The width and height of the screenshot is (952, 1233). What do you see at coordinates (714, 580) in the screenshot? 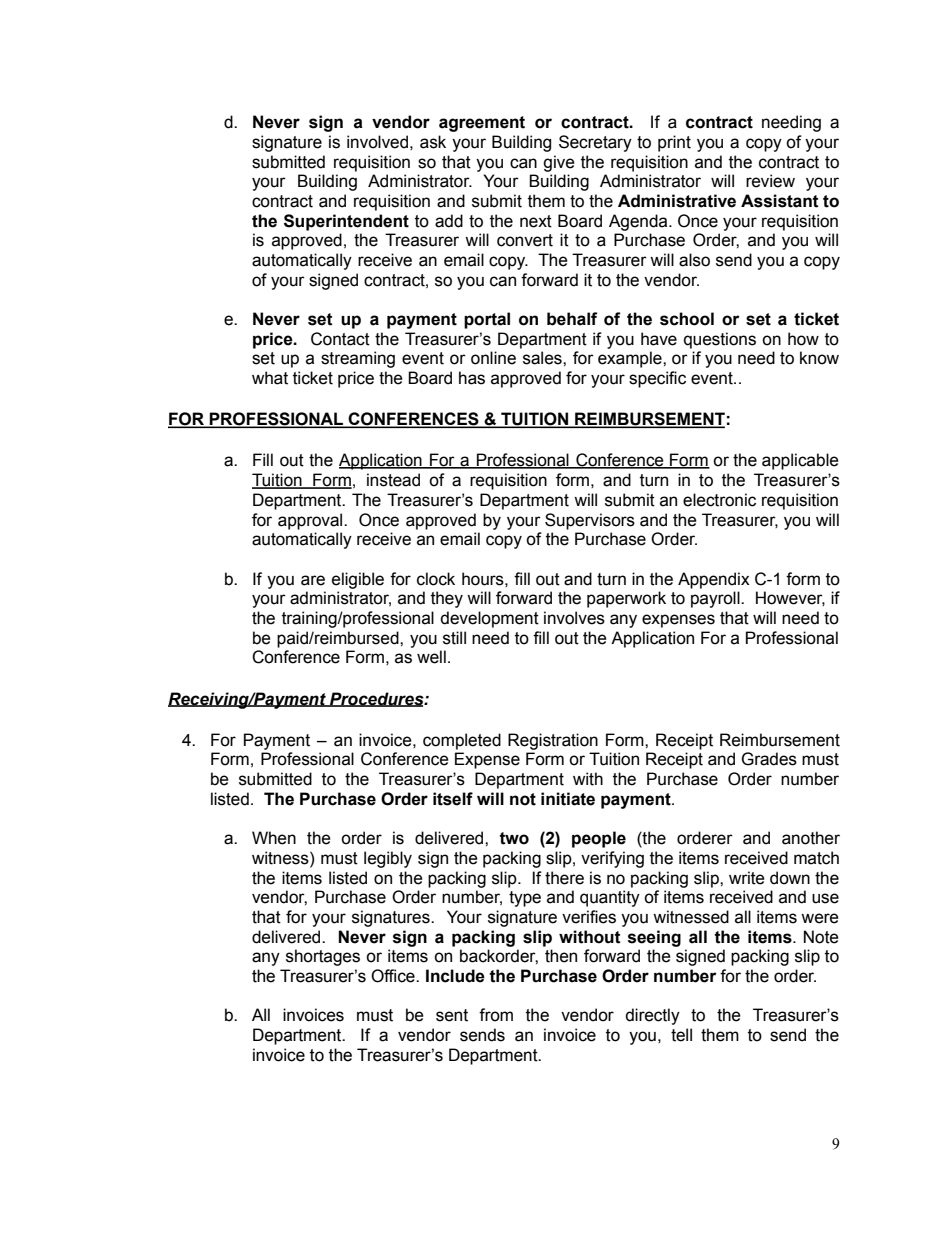
I see `Appendix` at bounding box center [714, 580].
